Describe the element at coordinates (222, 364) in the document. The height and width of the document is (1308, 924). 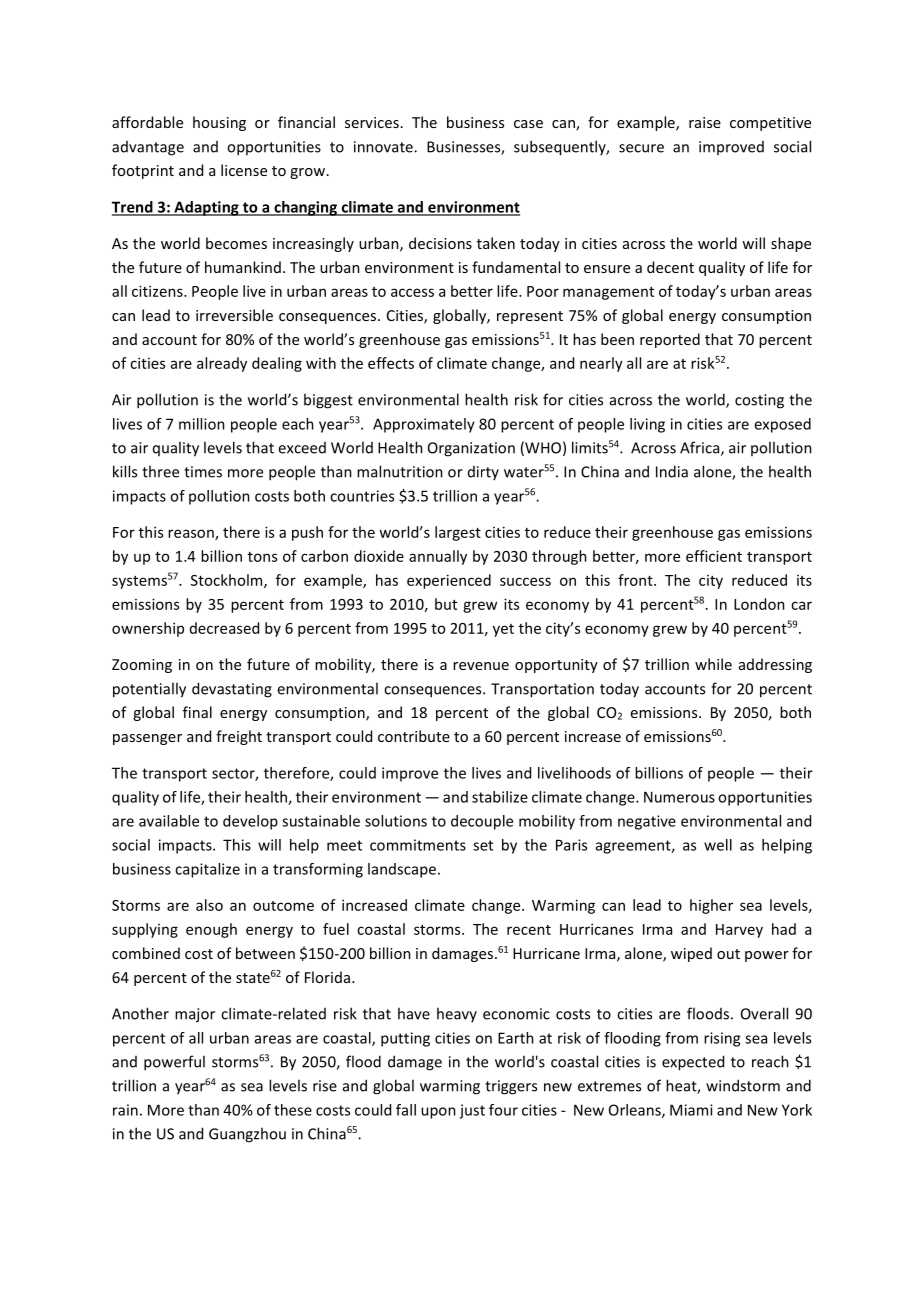
I see `already` at that location.
